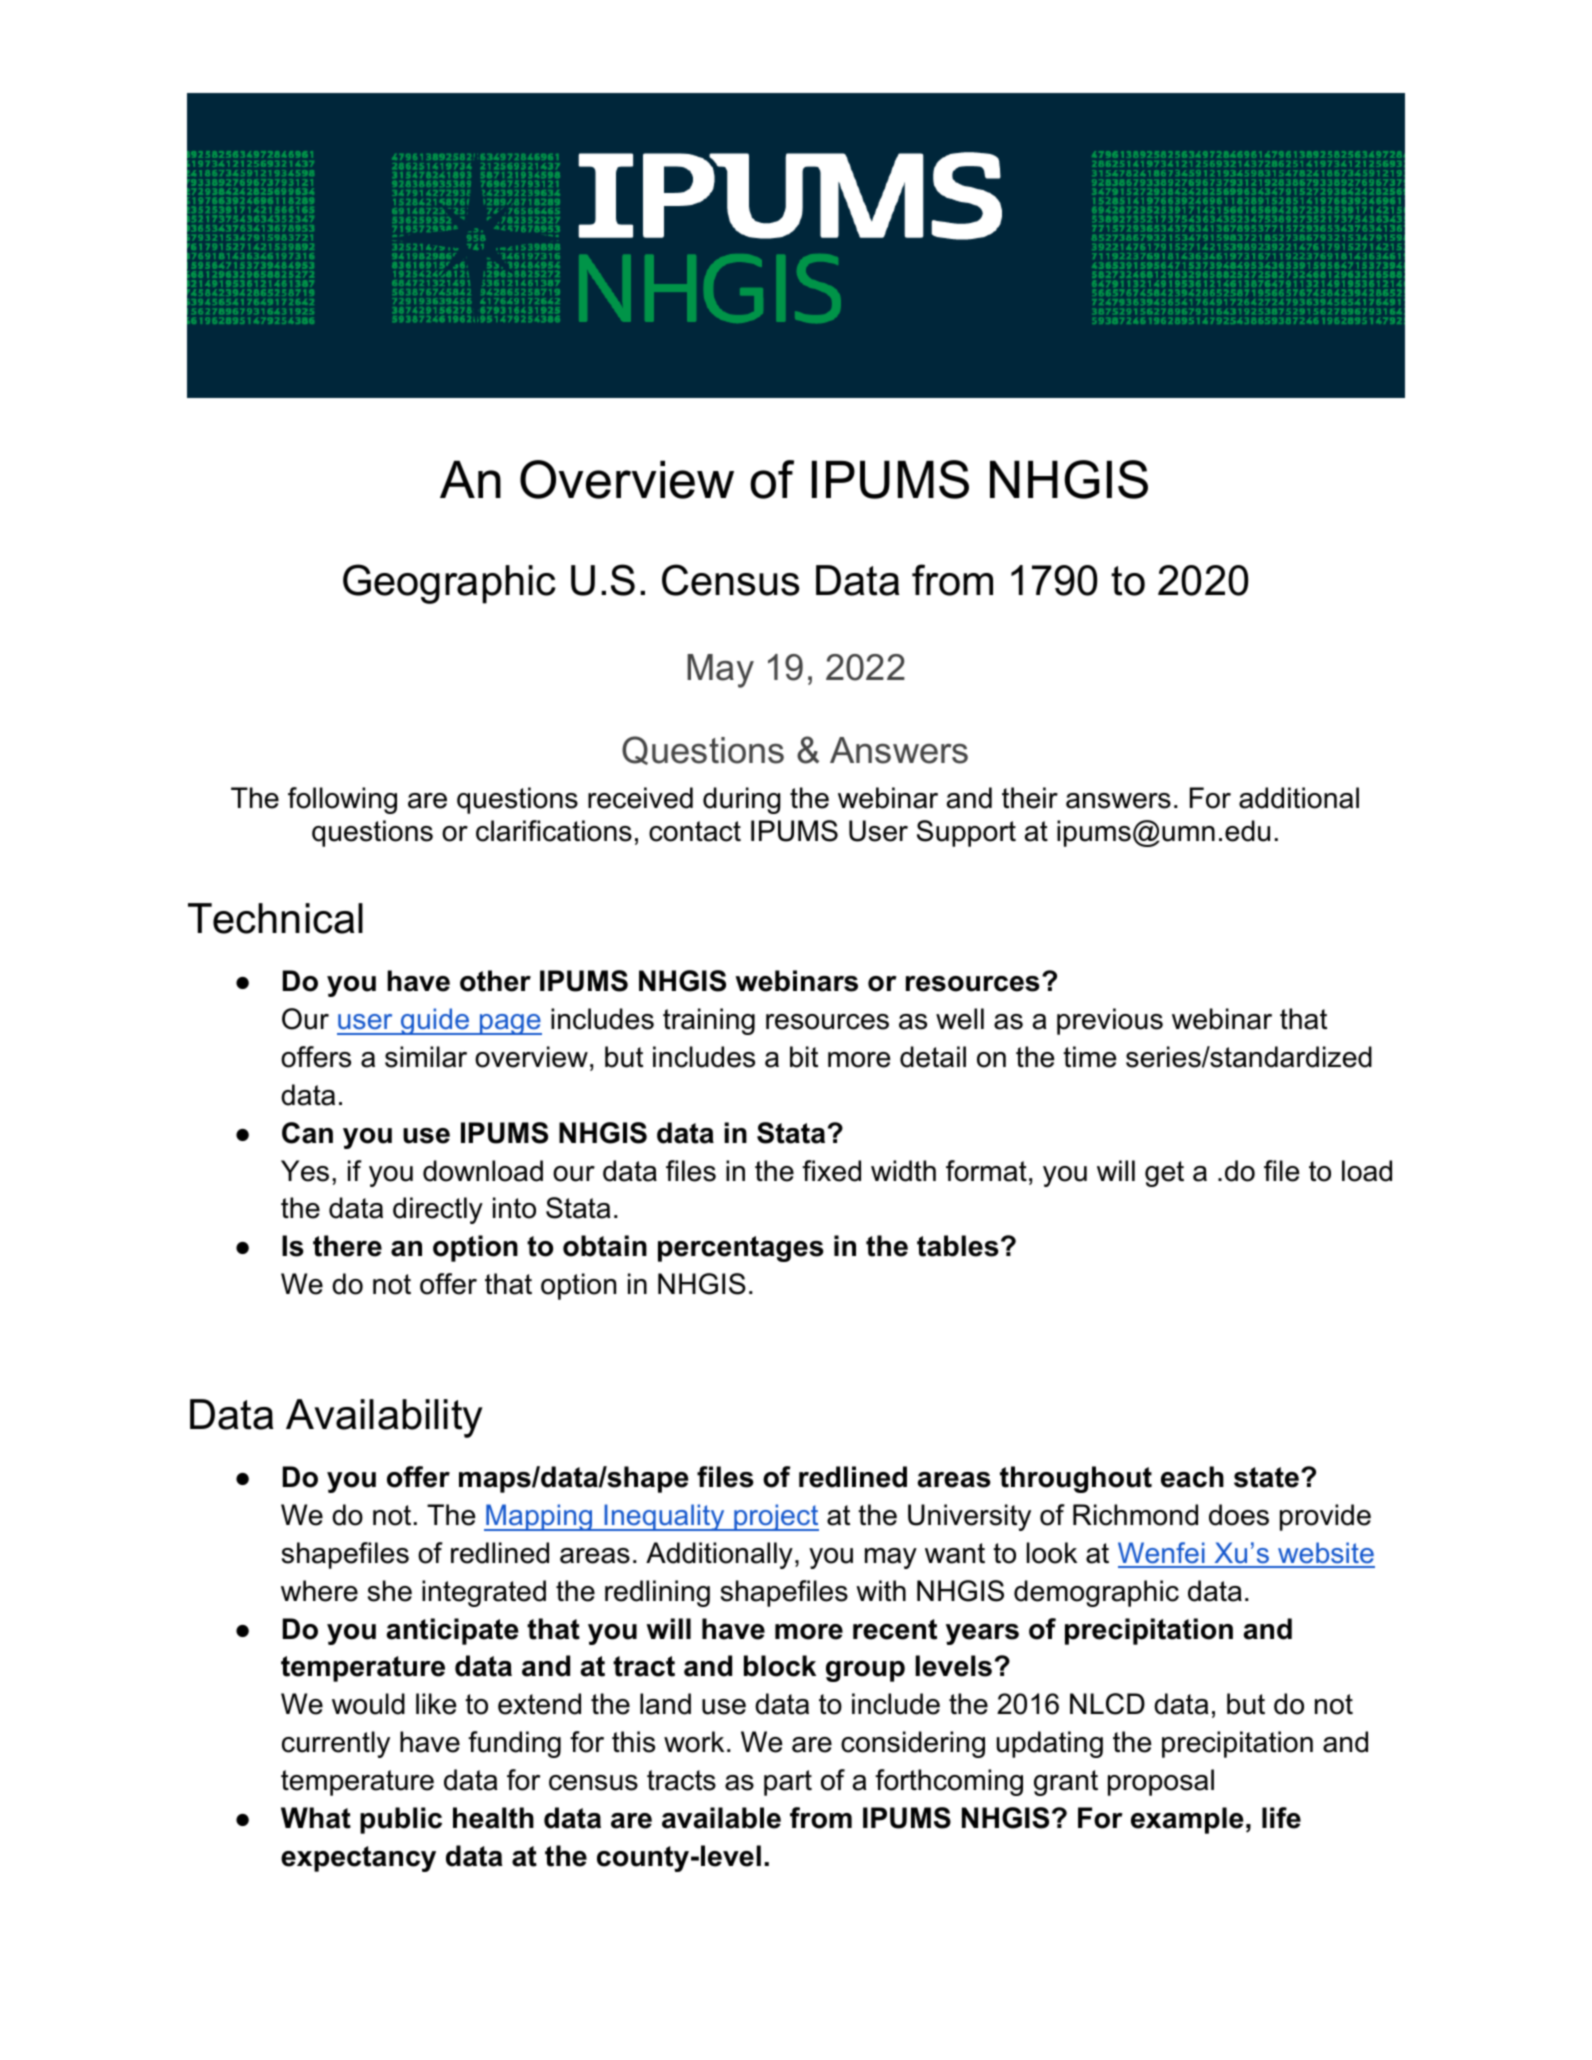 The image size is (1592, 2060). Describe the element at coordinates (741, 1249) in the document. I see `percentages` at that location.
